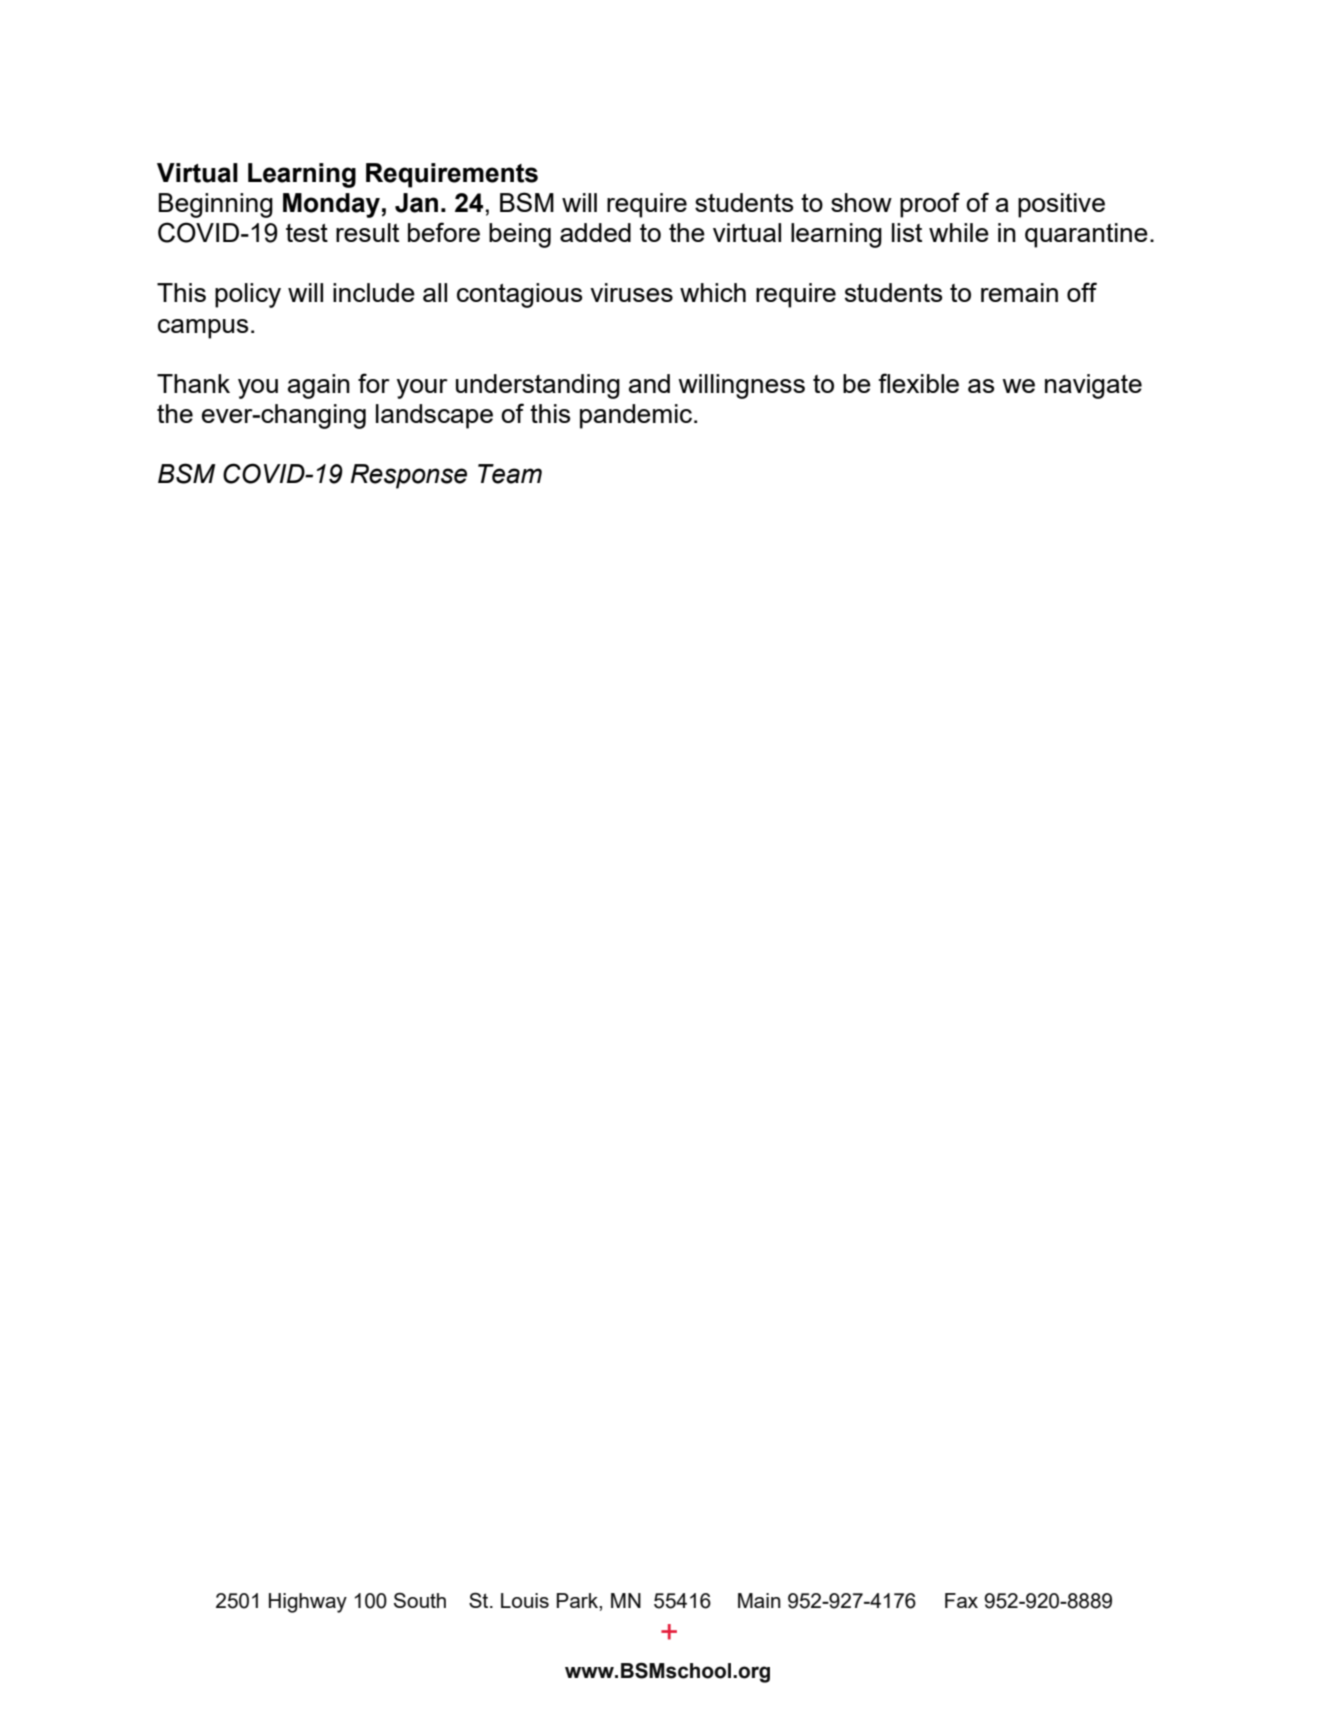 This page has width=1337, height=1730. Describe the element at coordinates (959, 232) in the page. I see `while` at that location.
